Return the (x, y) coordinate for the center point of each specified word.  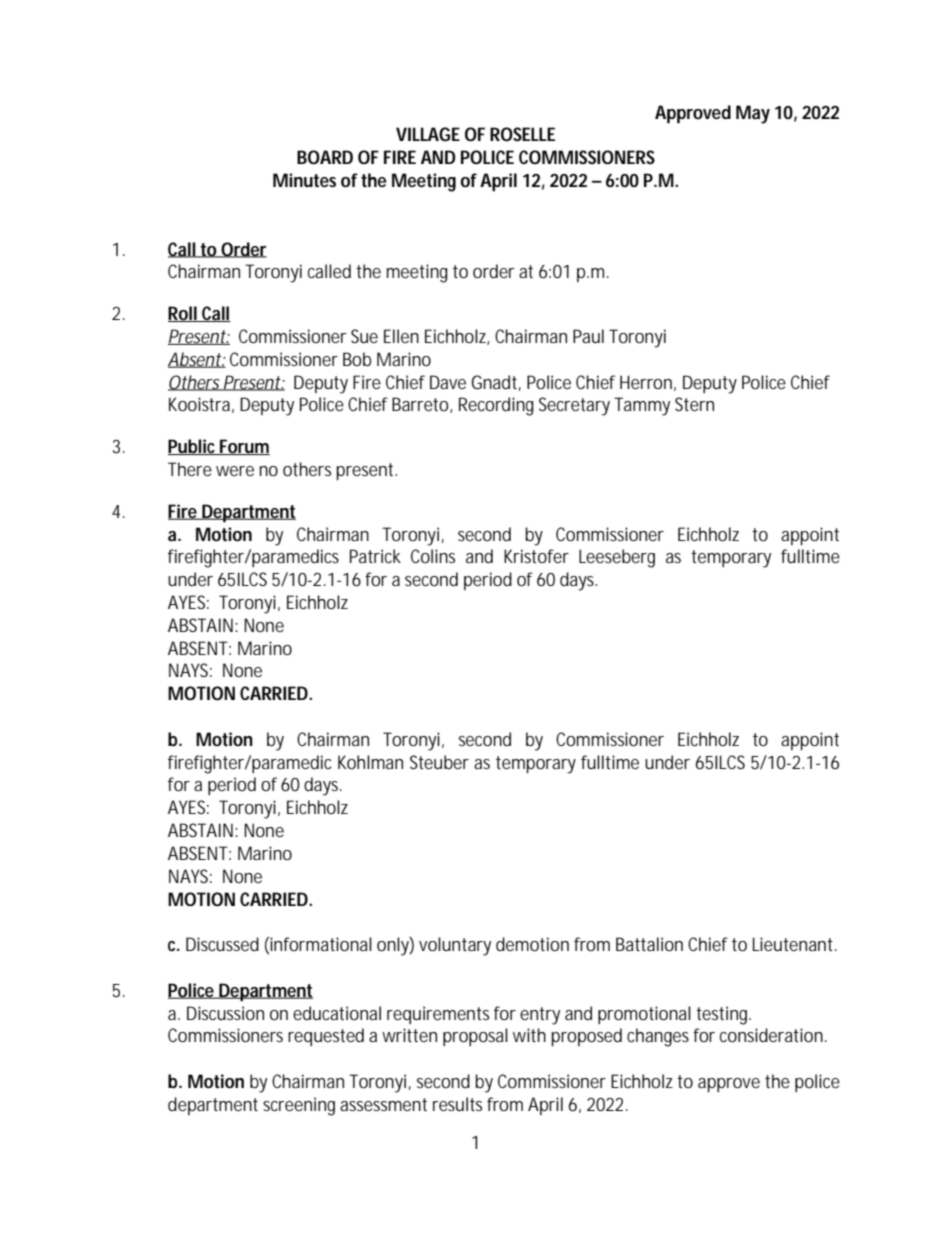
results (457, 1104)
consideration (773, 1035)
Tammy (642, 406)
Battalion (649, 944)
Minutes (304, 180)
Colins (433, 556)
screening (299, 1106)
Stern (694, 404)
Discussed (222, 944)
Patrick (375, 556)
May (753, 114)
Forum (244, 447)
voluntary (455, 946)
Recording (496, 406)
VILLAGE (428, 134)
